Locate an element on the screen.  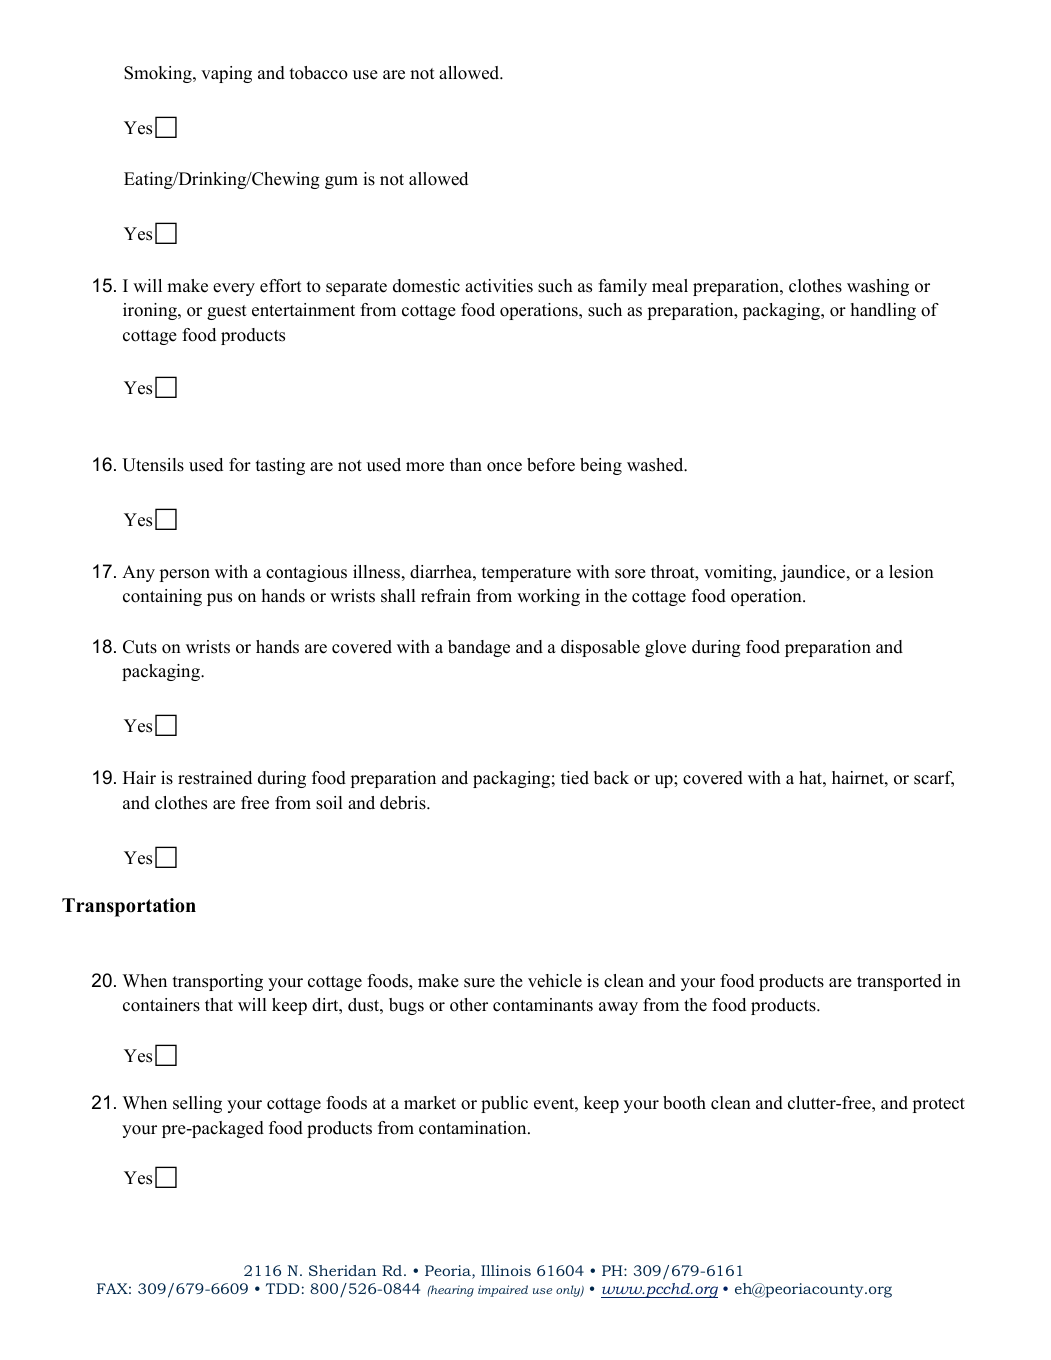
temperature is located at coordinates (526, 574).
